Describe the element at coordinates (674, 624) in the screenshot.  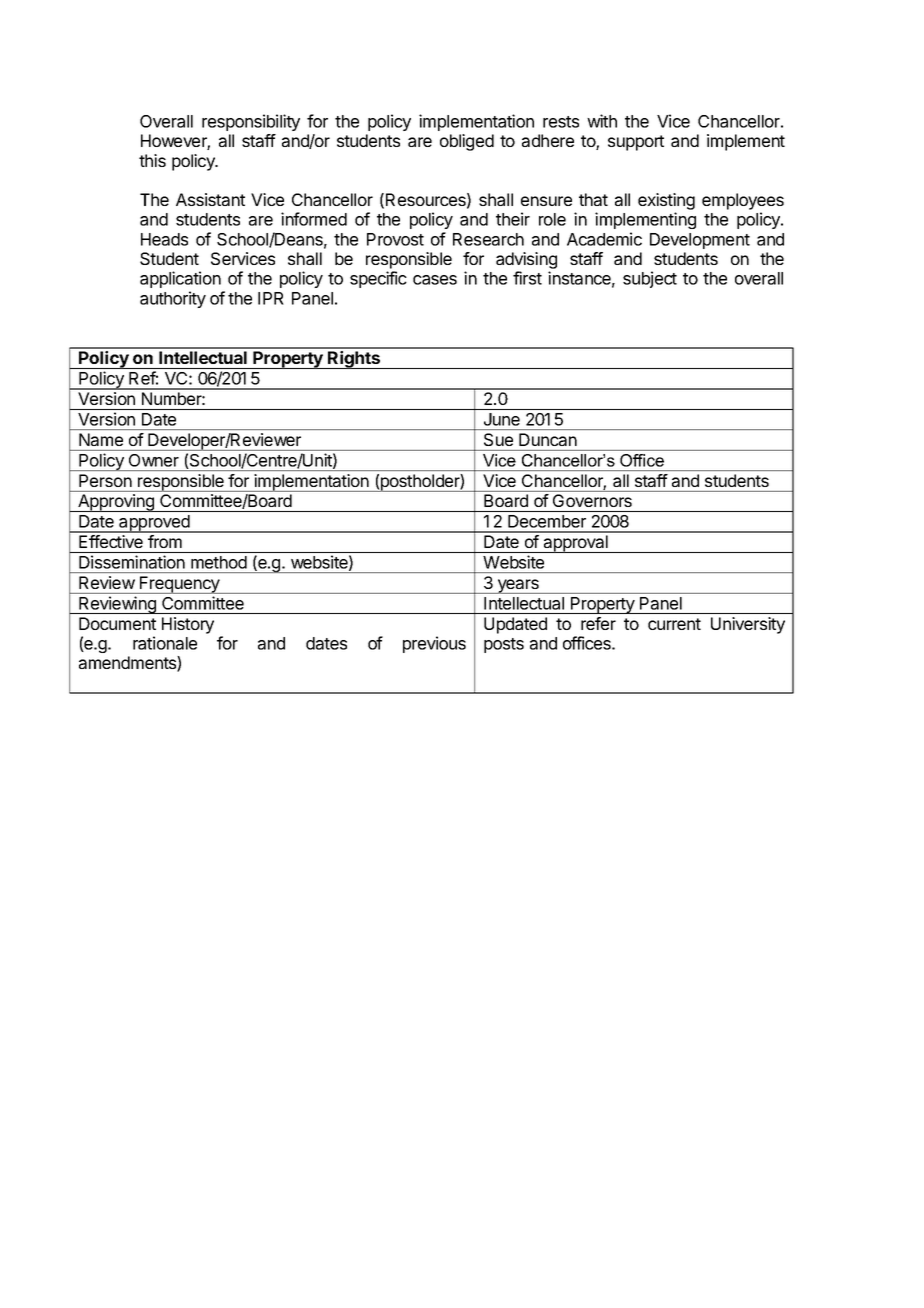
I see `current` at that location.
